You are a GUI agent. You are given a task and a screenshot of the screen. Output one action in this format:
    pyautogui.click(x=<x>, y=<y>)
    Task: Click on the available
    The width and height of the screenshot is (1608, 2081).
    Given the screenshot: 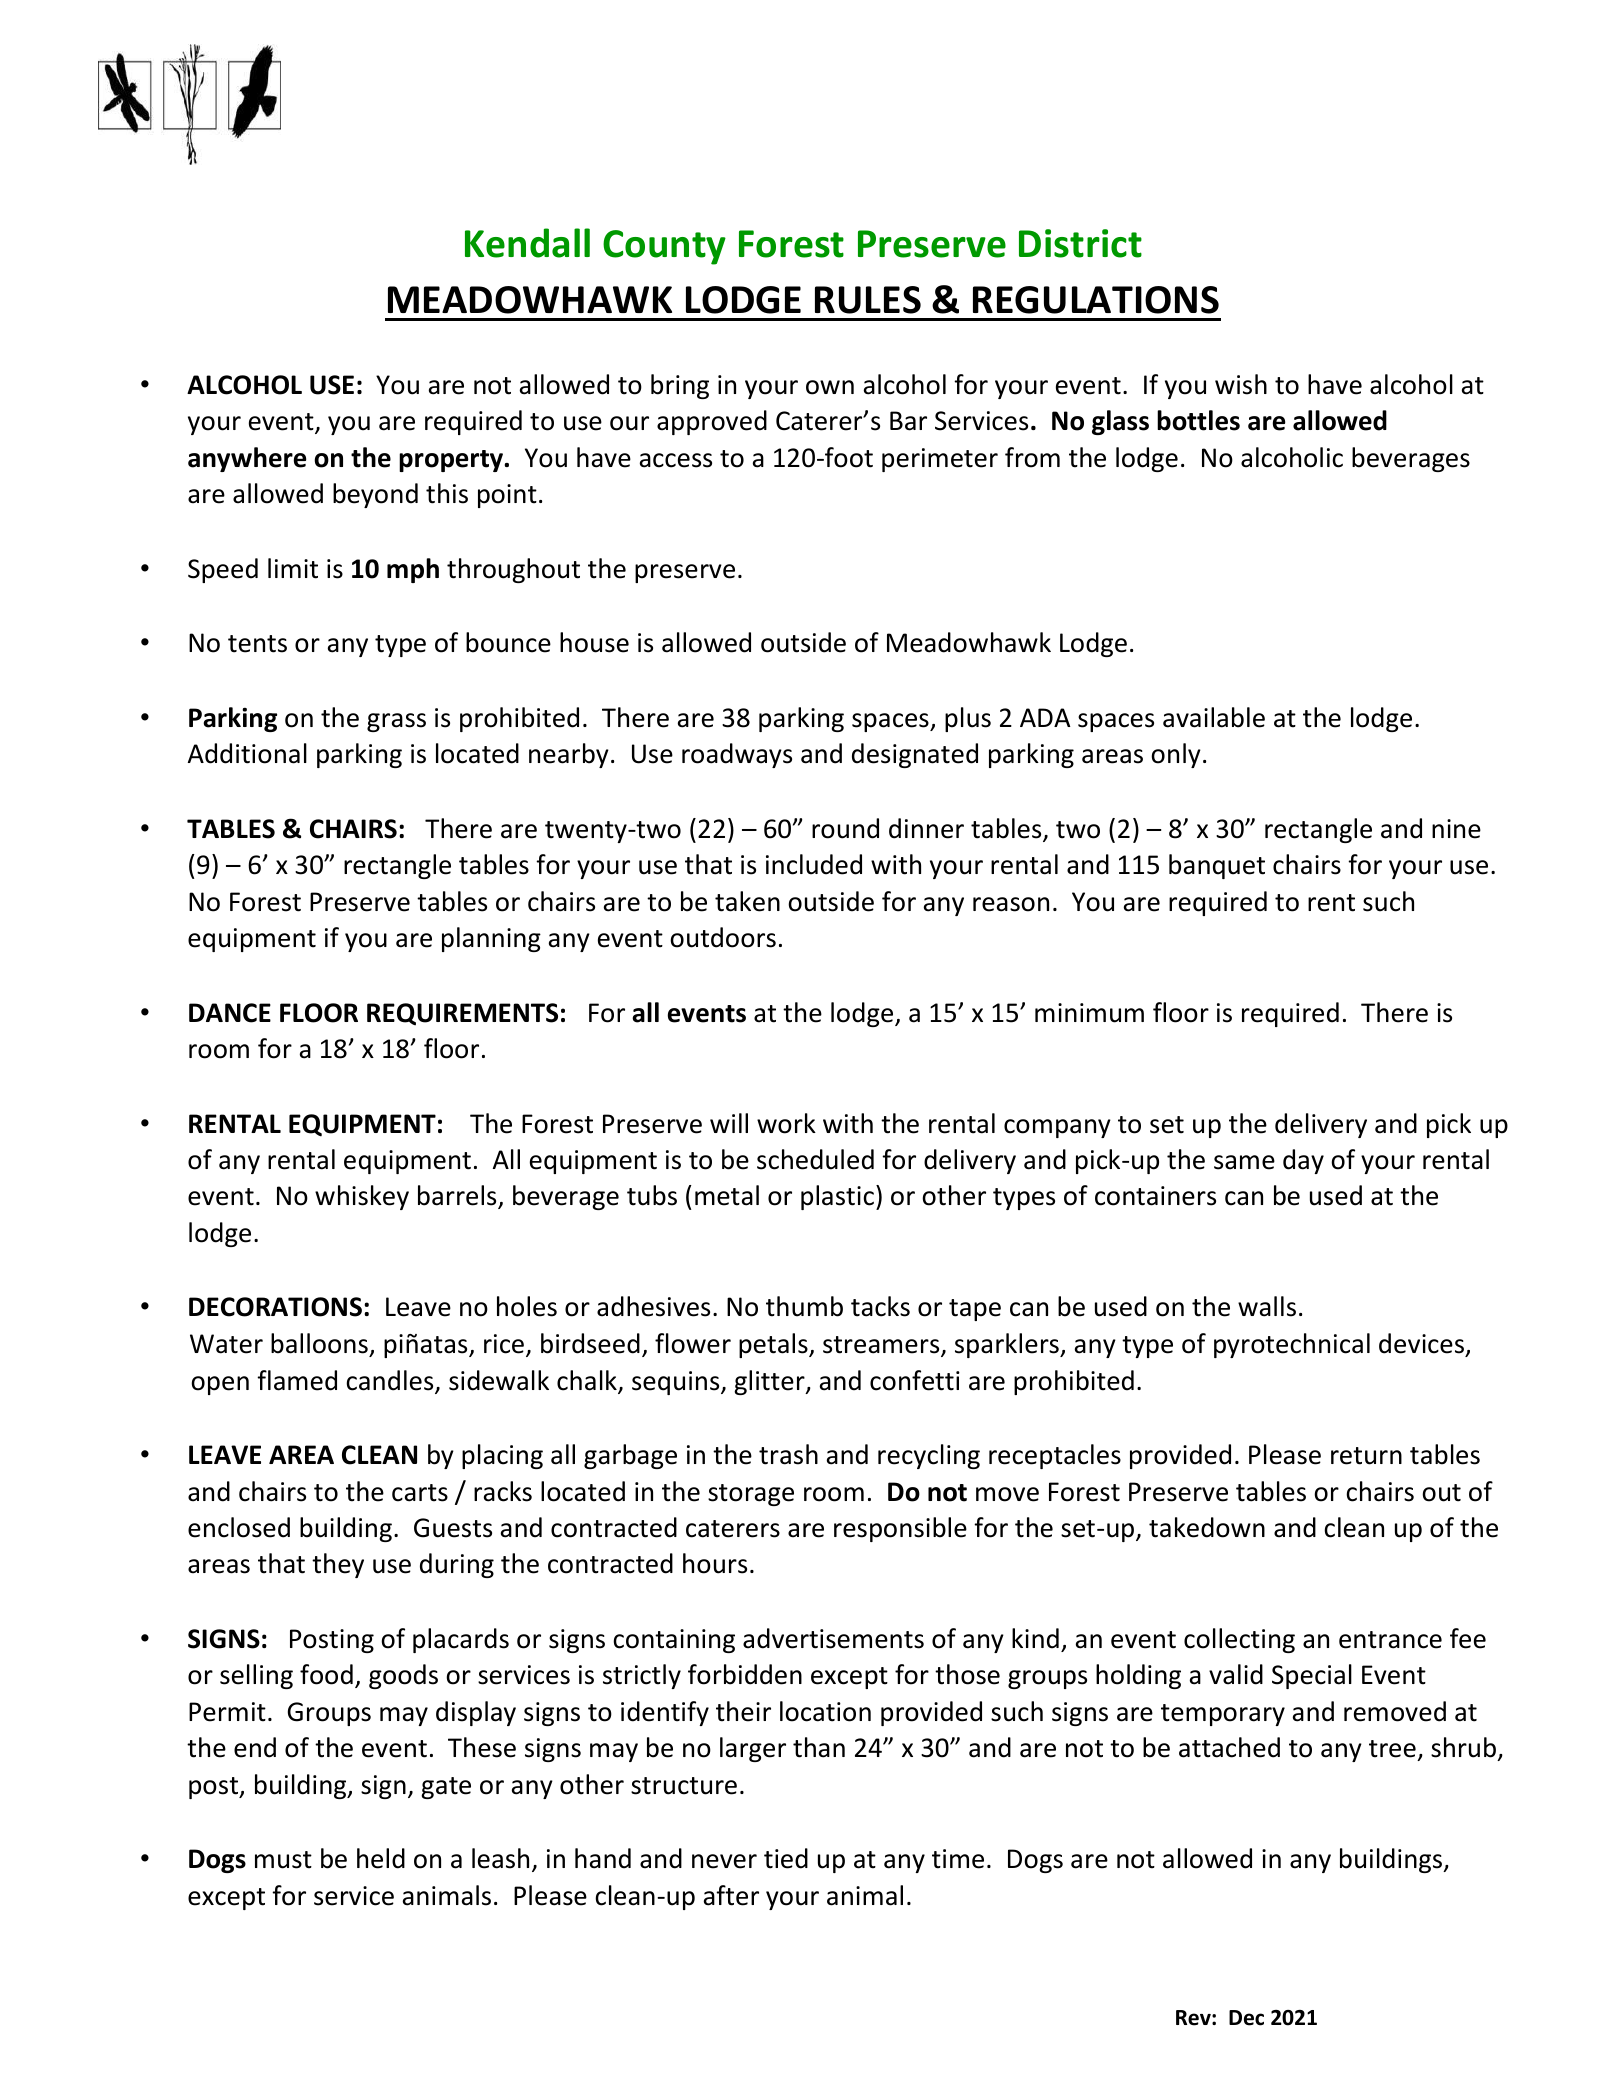 What is the action you would take?
    pyautogui.click(x=1214, y=717)
